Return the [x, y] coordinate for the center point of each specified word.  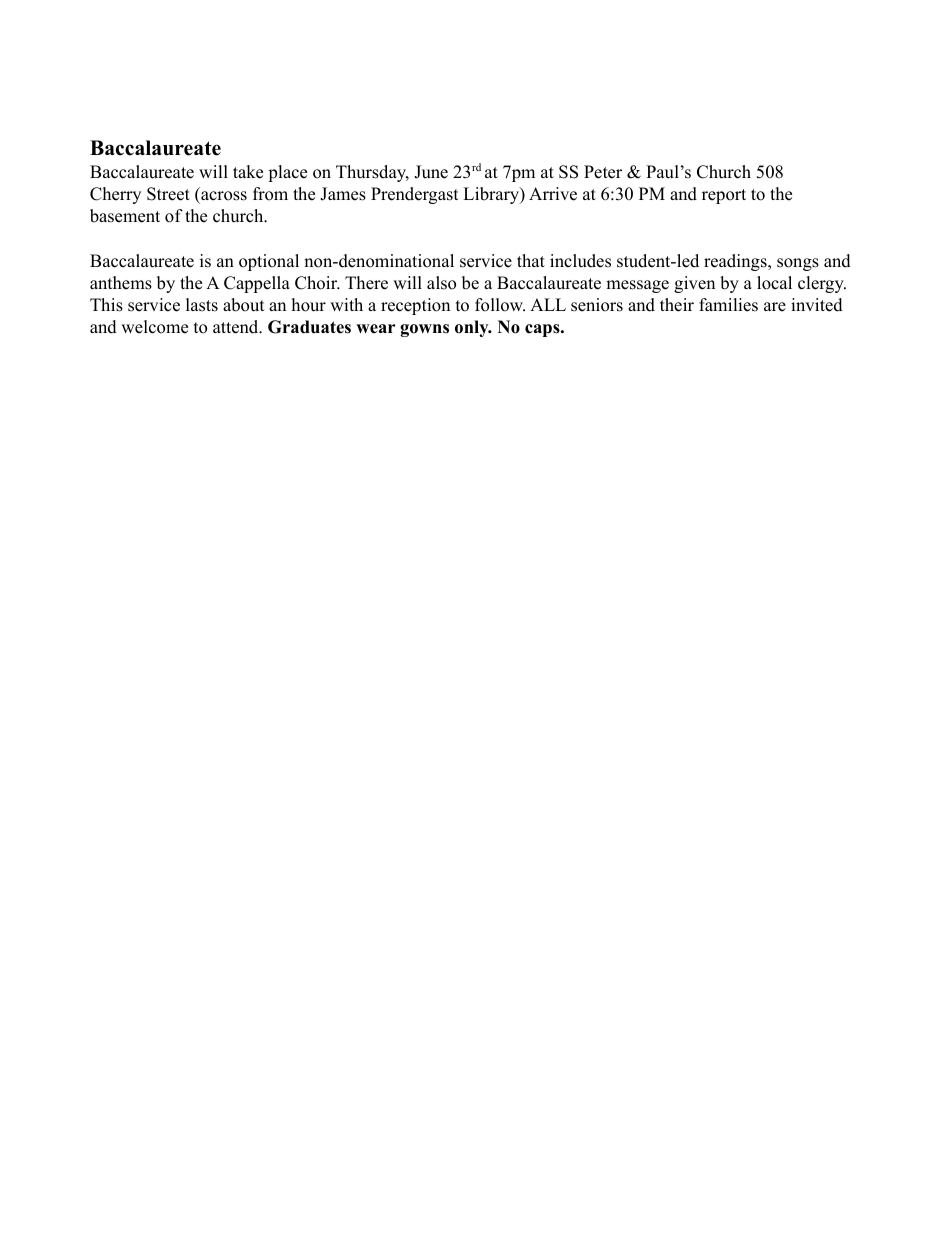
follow [500, 305]
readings [735, 262]
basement [125, 216]
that [531, 260]
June [431, 172]
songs [798, 264]
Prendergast [415, 195]
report [724, 196]
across [224, 196]
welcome [154, 327]
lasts [202, 305]
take [248, 172]
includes [580, 261]
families [728, 305]
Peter [603, 172]
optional [269, 262]
